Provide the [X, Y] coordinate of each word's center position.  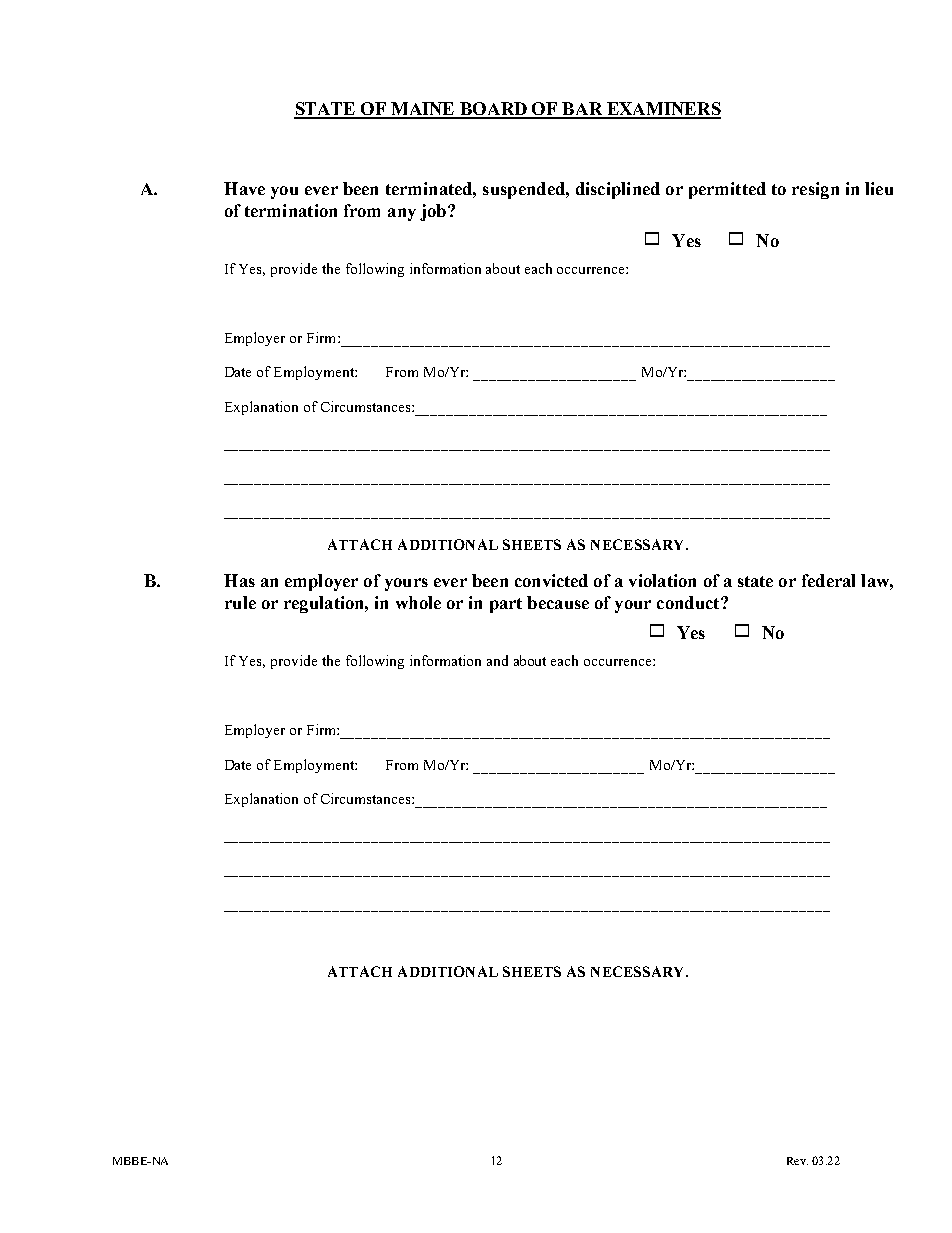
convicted [551, 580]
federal [828, 580]
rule [240, 602]
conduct [689, 602]
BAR [583, 110]
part [506, 605]
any [402, 214]
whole [418, 602]
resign [815, 190]
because [558, 602]
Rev [797, 1161]
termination [291, 210]
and [497, 660]
